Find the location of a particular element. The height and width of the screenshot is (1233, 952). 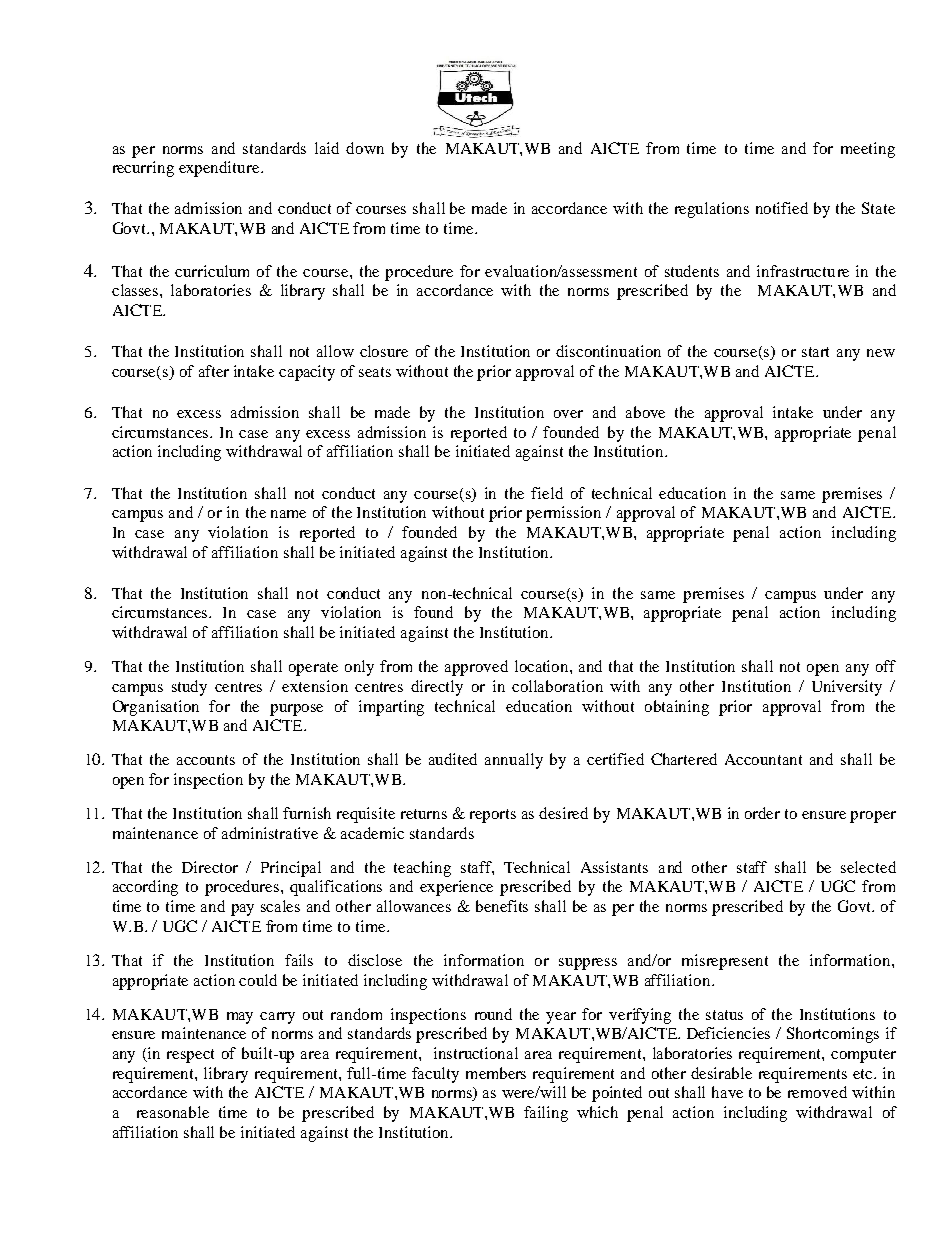

pay is located at coordinates (242, 910).
